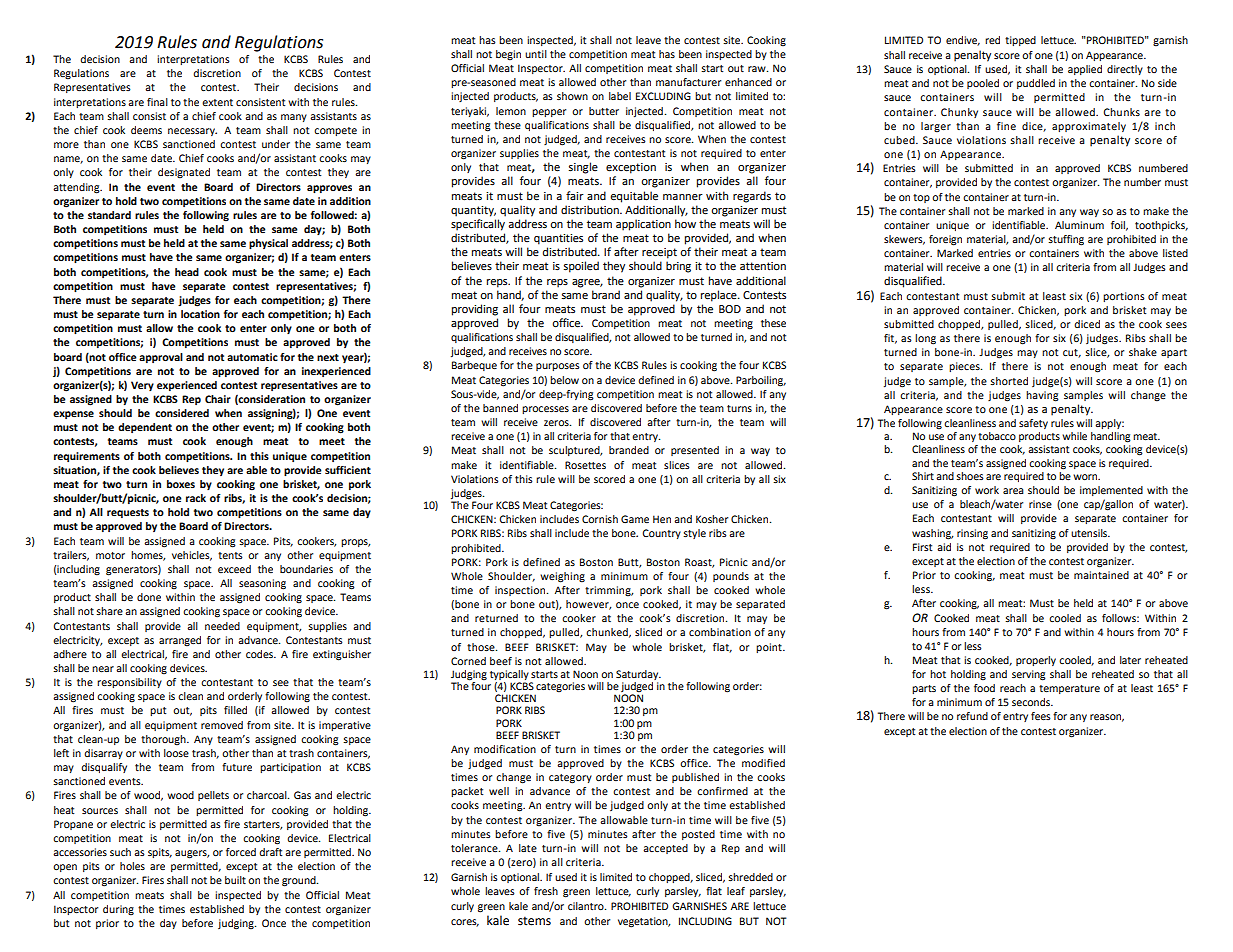 This page has width=1233, height=952. Describe the element at coordinates (235, 880) in the page. I see `built` at that location.
